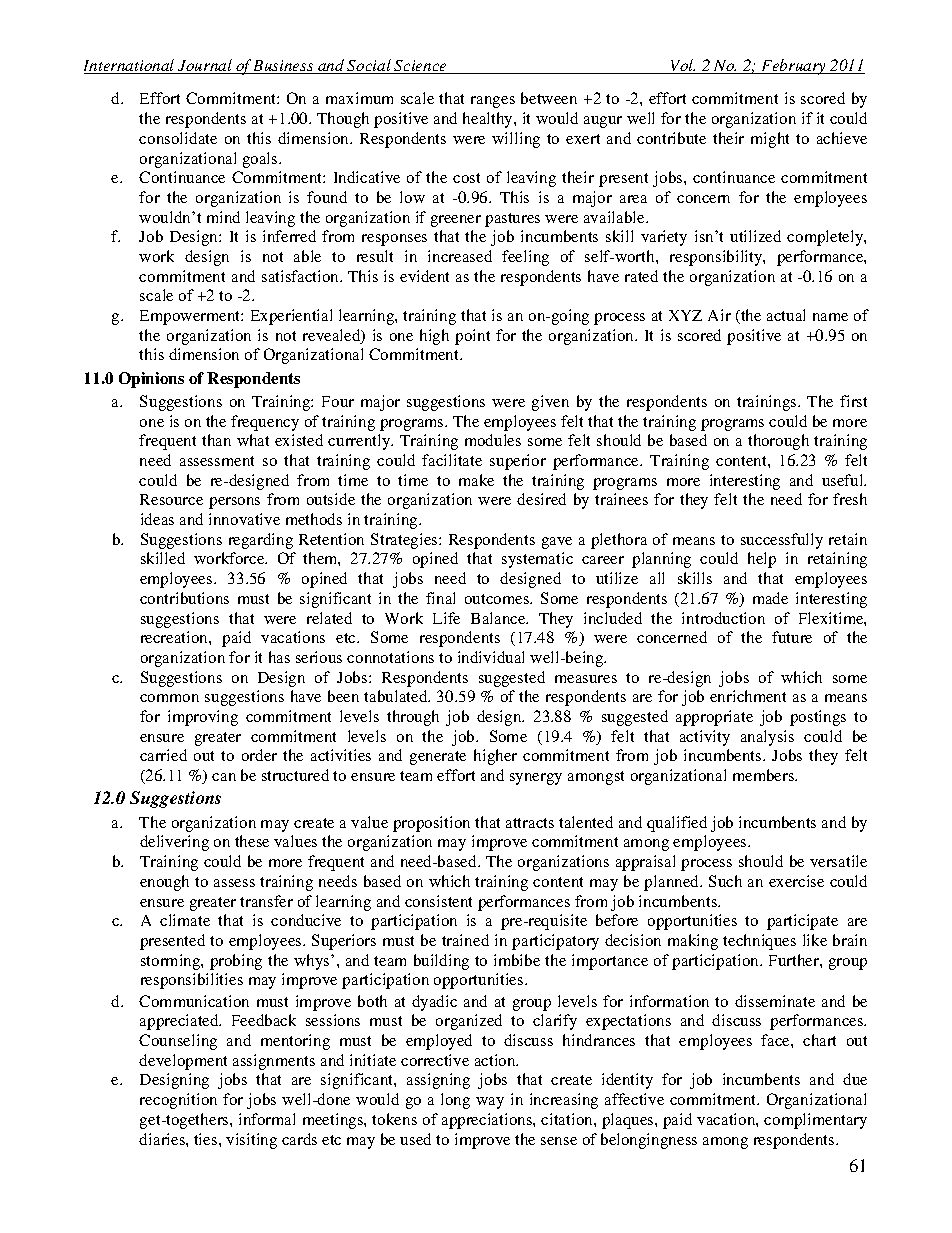 This screenshot has width=952, height=1233. What do you see at coordinates (493, 102) in the screenshot?
I see `ranges` at bounding box center [493, 102].
